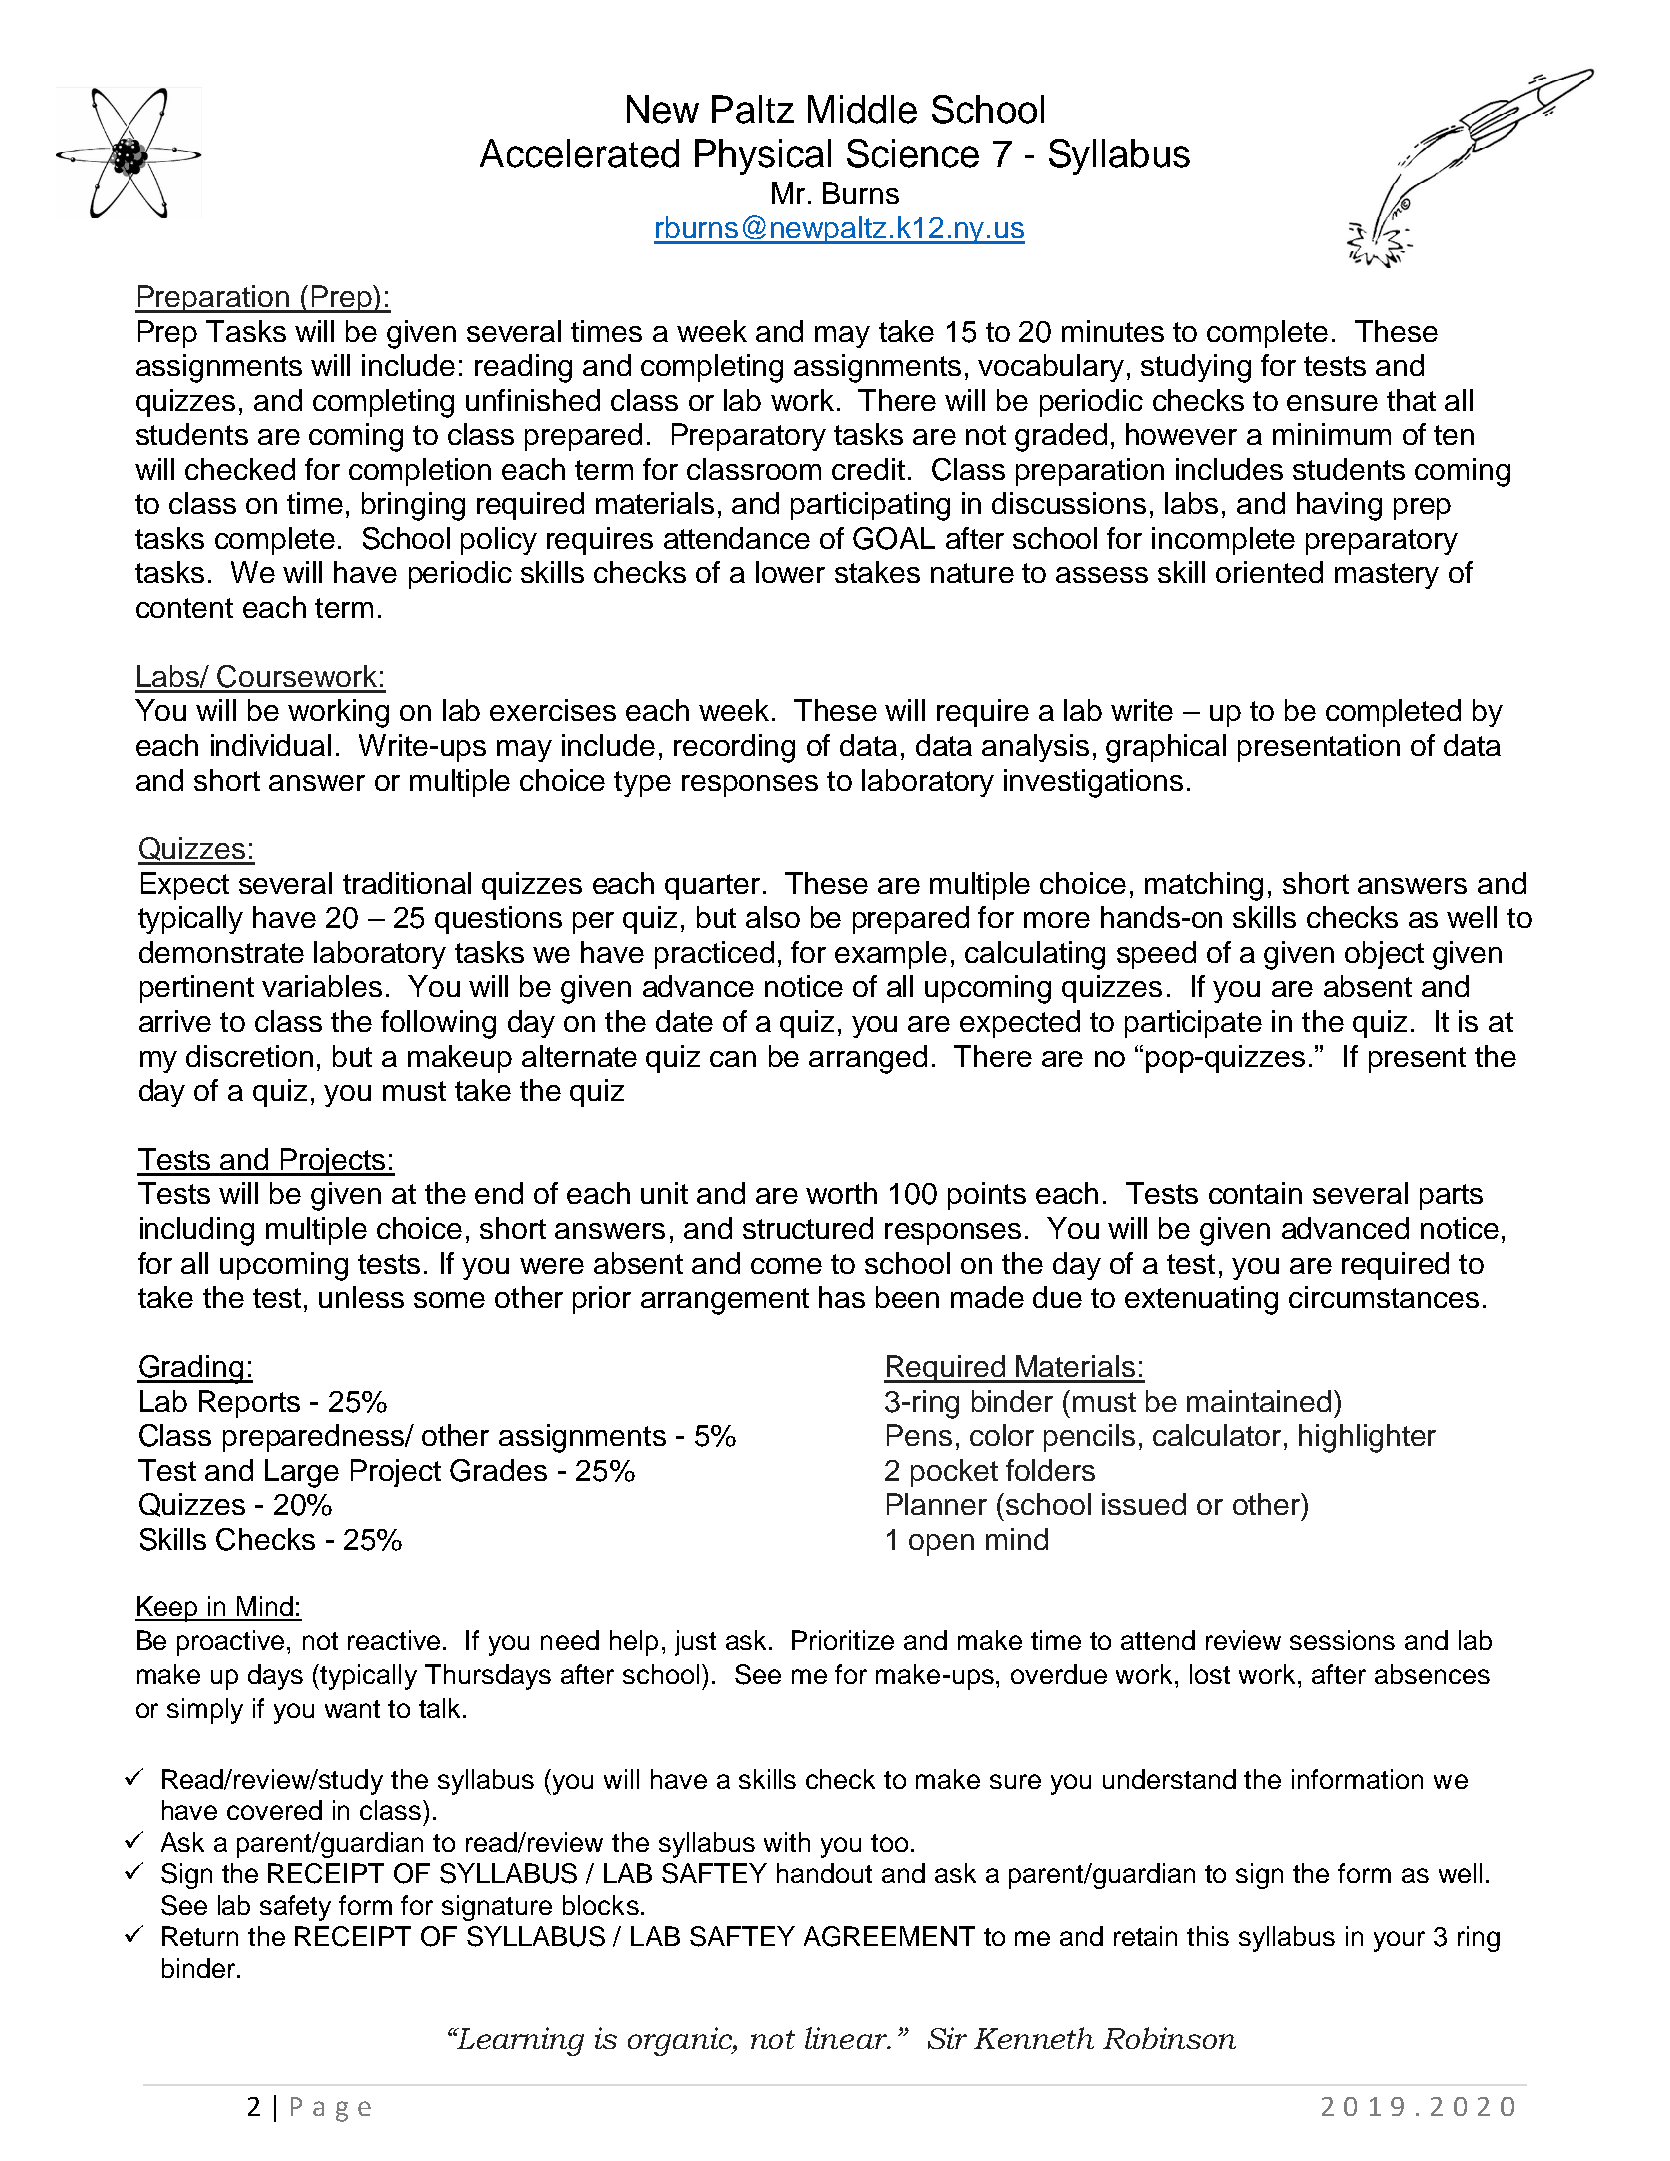 The height and width of the screenshot is (2161, 1670). I want to click on minutes, so click(1113, 331).
